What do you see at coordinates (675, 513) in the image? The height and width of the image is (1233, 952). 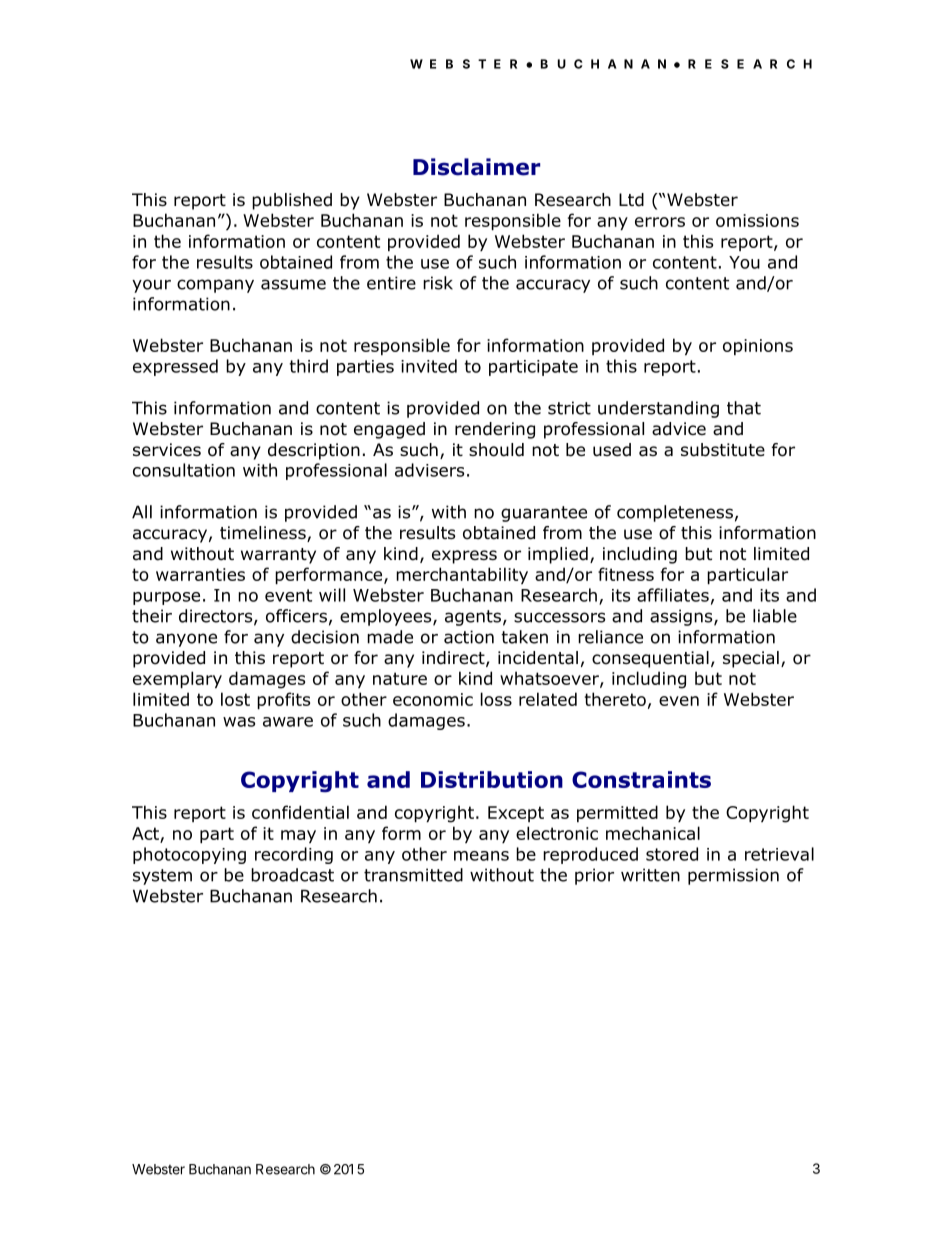 I see `completeness` at bounding box center [675, 513].
